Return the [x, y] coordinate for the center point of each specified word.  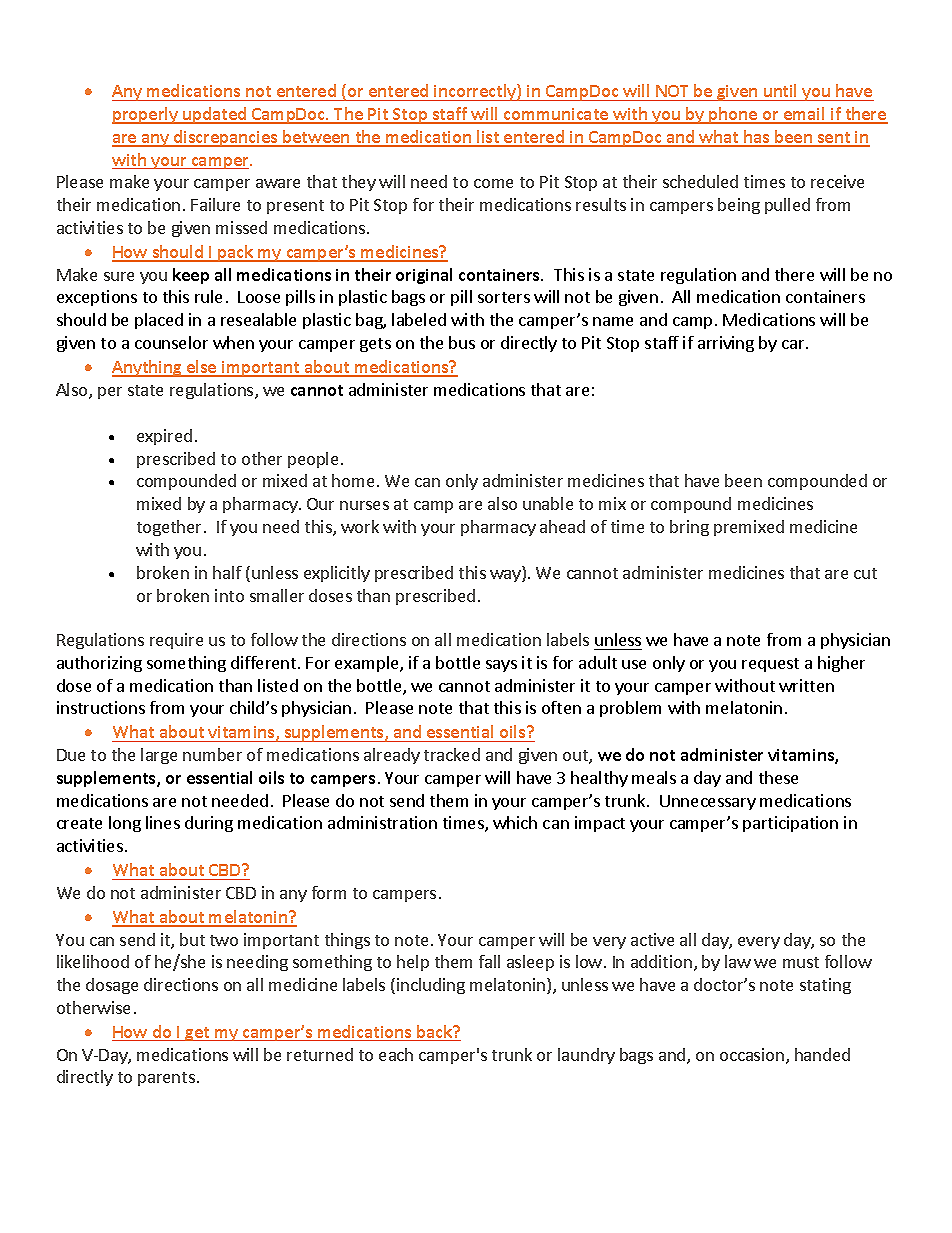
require [176, 641]
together [171, 528]
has [757, 138]
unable [548, 503]
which [515, 822]
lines [163, 822]
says [501, 666]
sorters [504, 297]
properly [146, 115]
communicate [556, 115]
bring [689, 528]
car [794, 344]
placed [159, 321]
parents [166, 1079]
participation [790, 824]
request [770, 665]
